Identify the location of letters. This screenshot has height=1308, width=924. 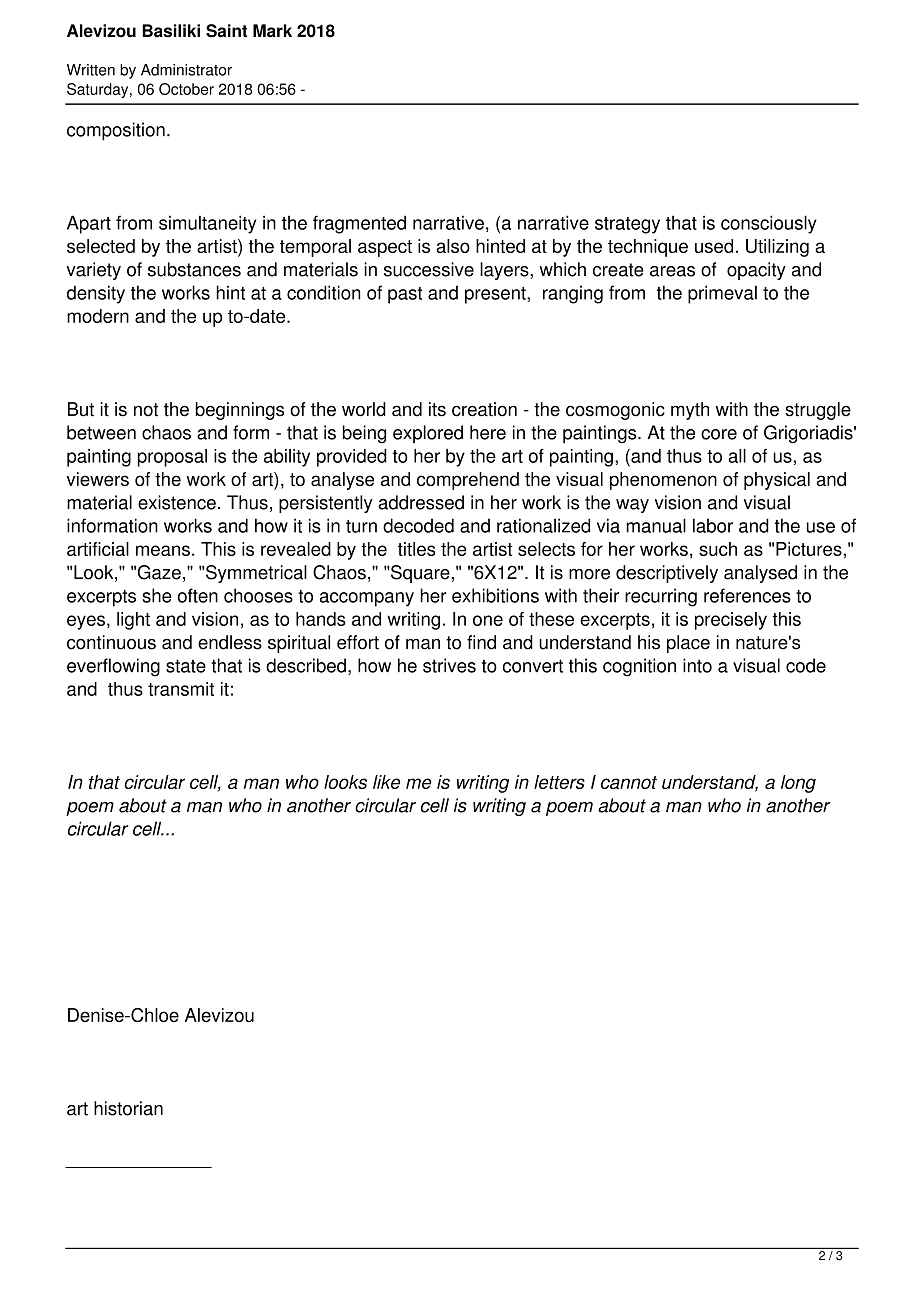
(559, 782).
